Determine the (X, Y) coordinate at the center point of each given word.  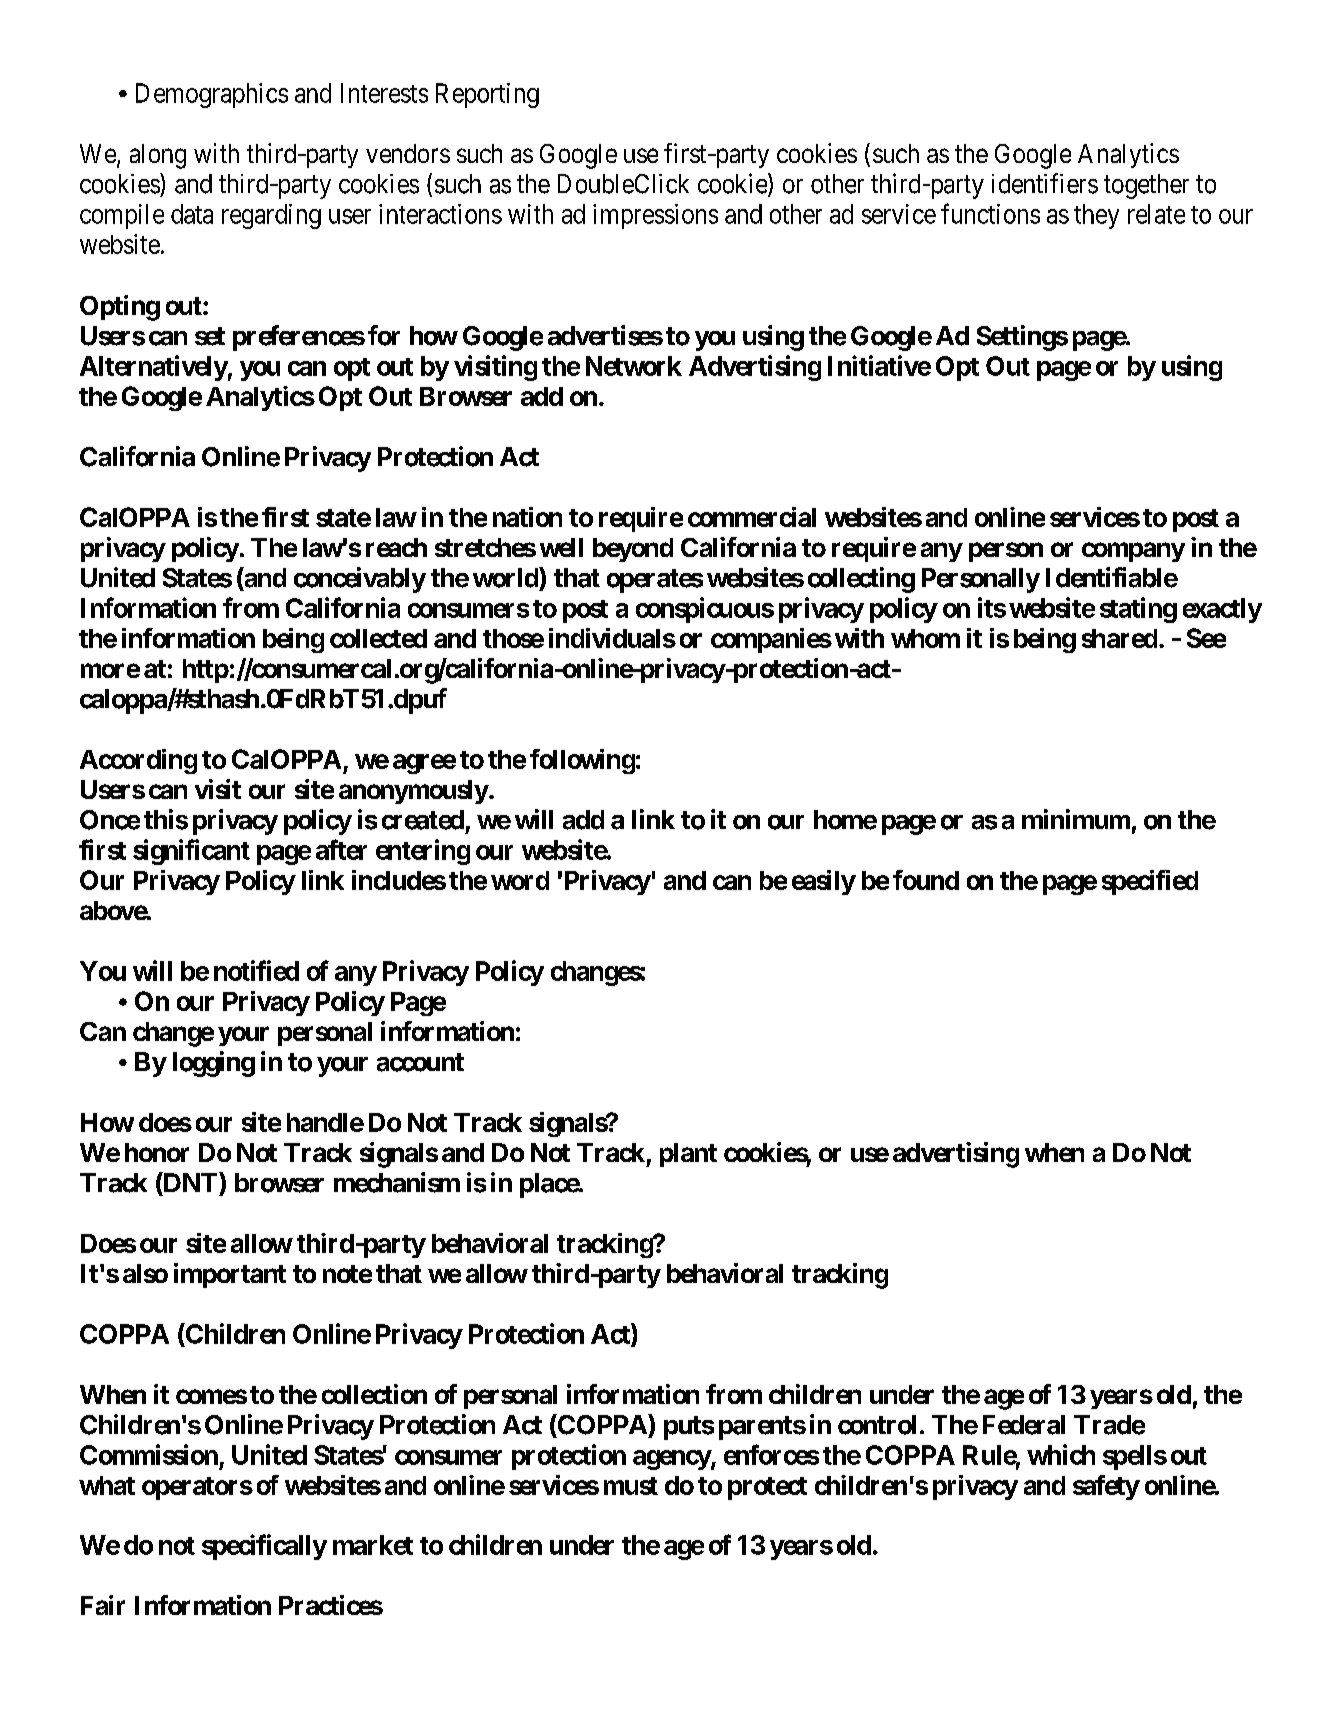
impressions (655, 216)
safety (1106, 1487)
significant (191, 852)
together (1146, 186)
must (631, 1486)
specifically (264, 1547)
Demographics (212, 95)
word (520, 880)
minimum (1076, 819)
